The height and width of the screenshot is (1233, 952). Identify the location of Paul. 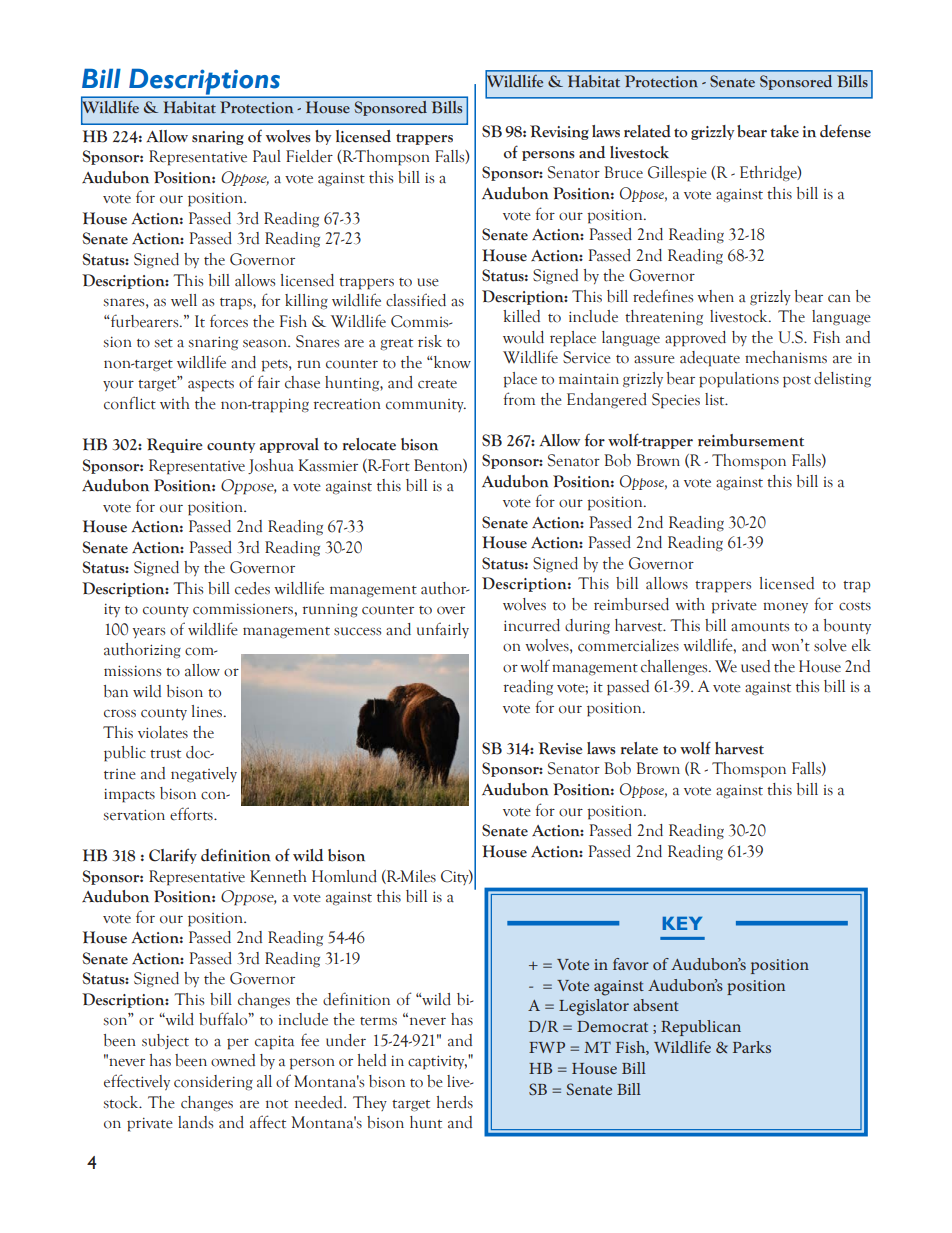
(267, 156).
